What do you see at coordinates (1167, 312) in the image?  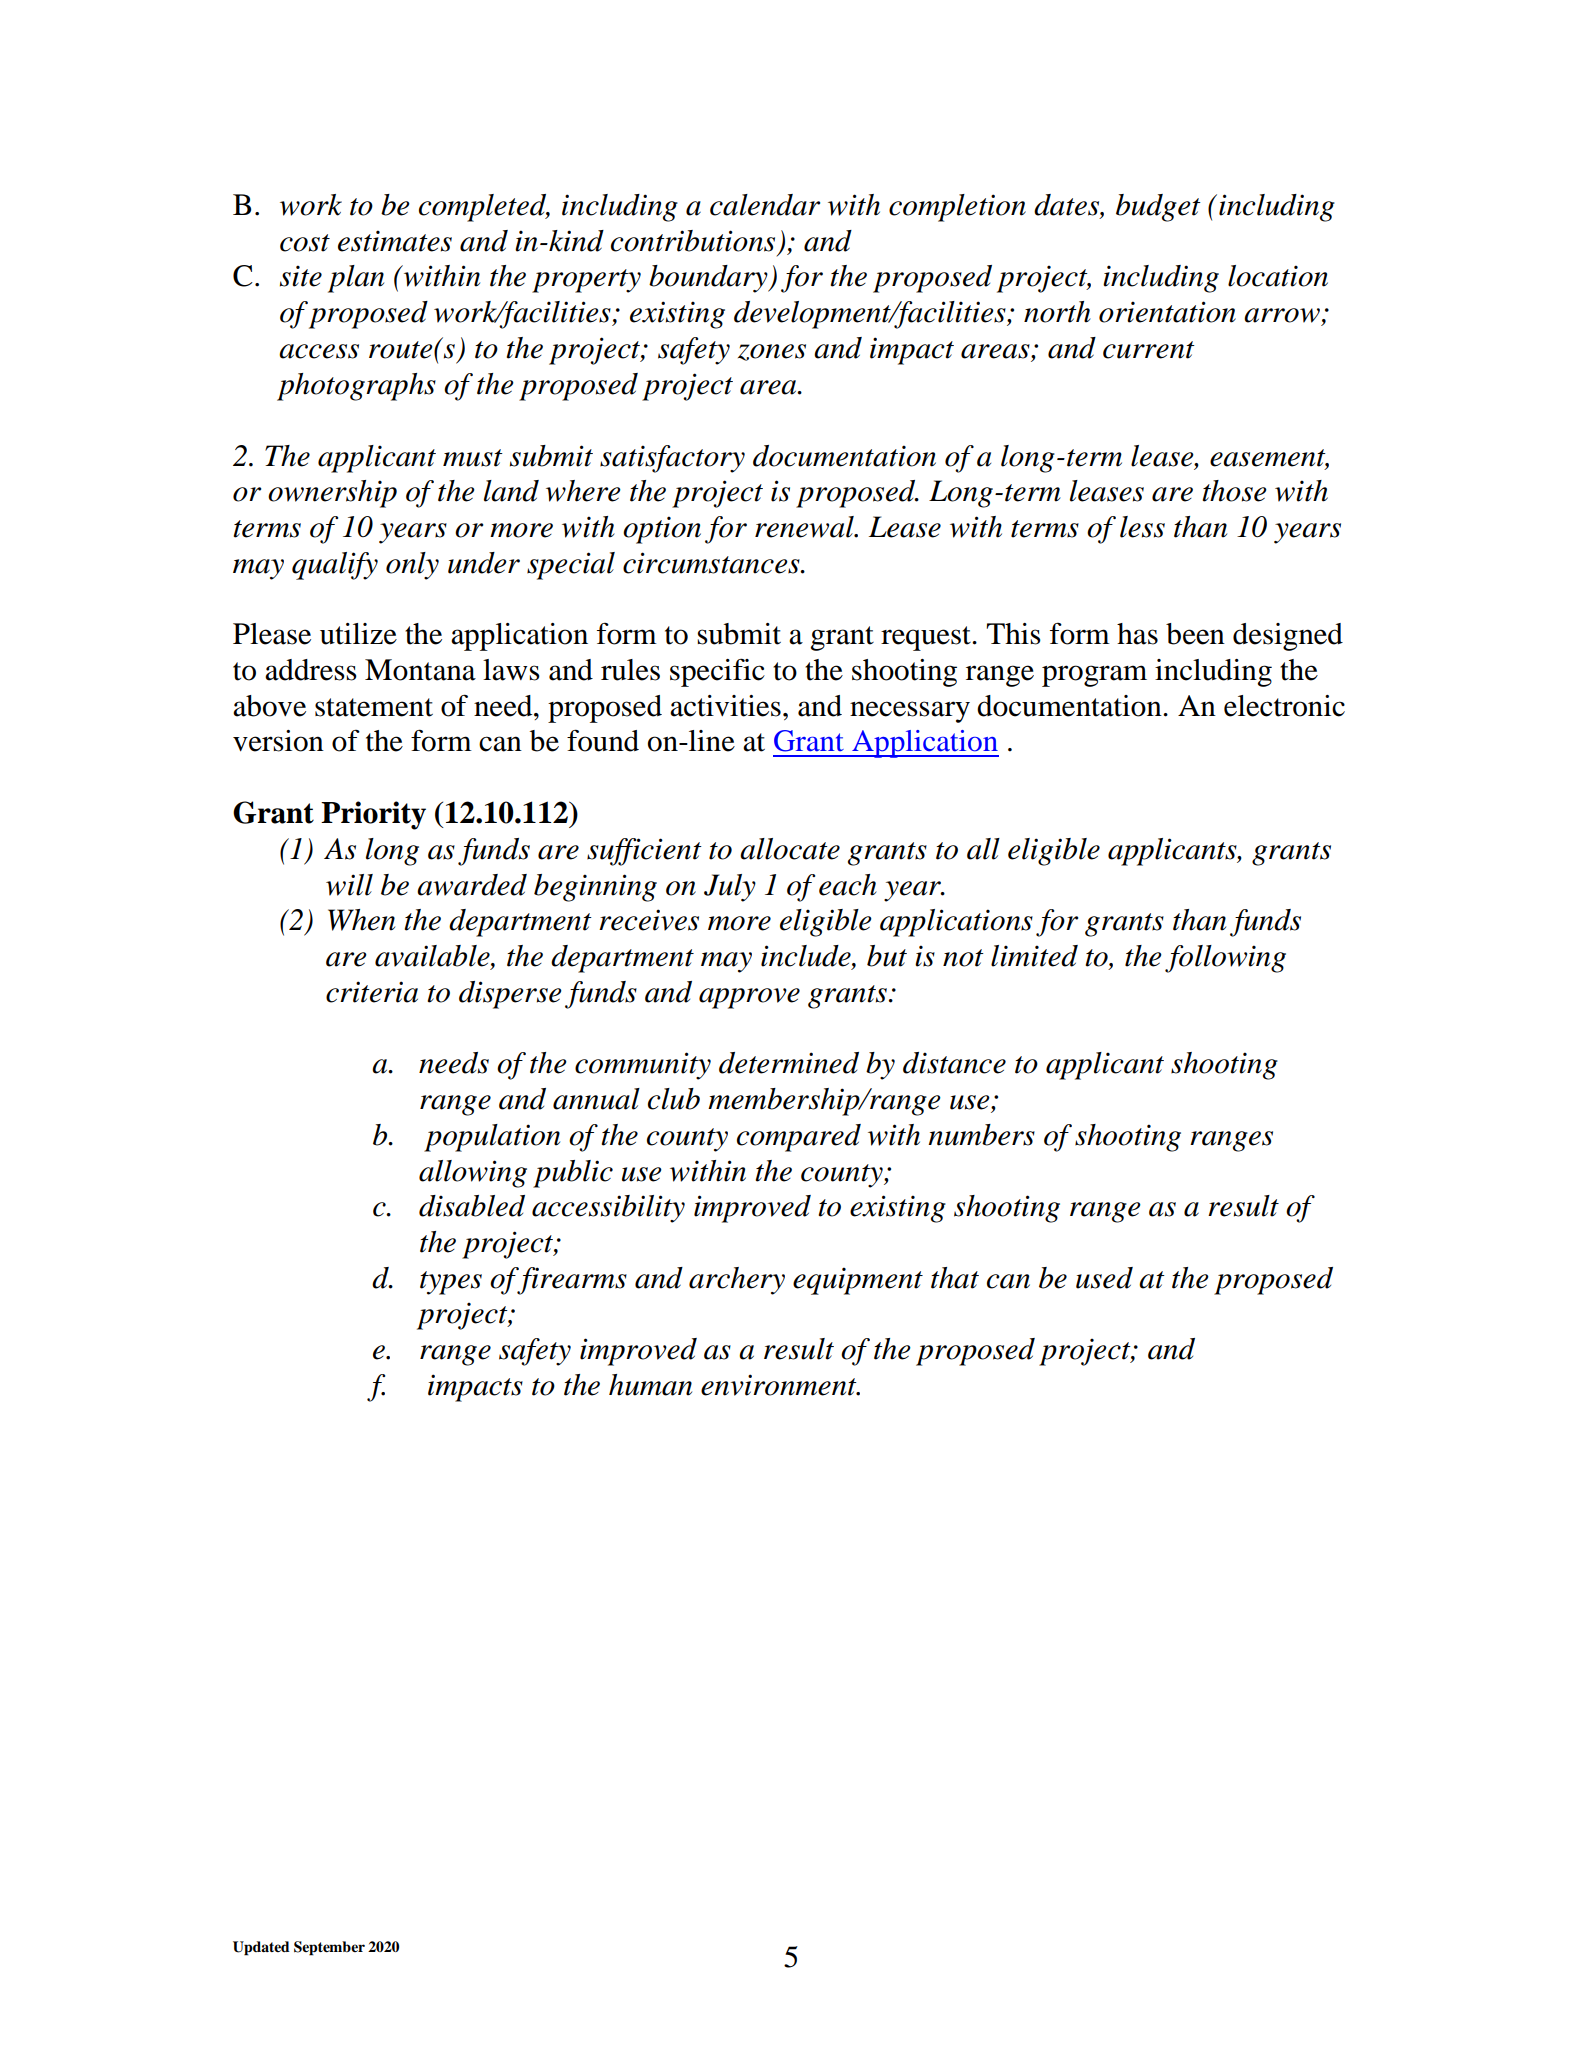 I see `orientation` at bounding box center [1167, 312].
